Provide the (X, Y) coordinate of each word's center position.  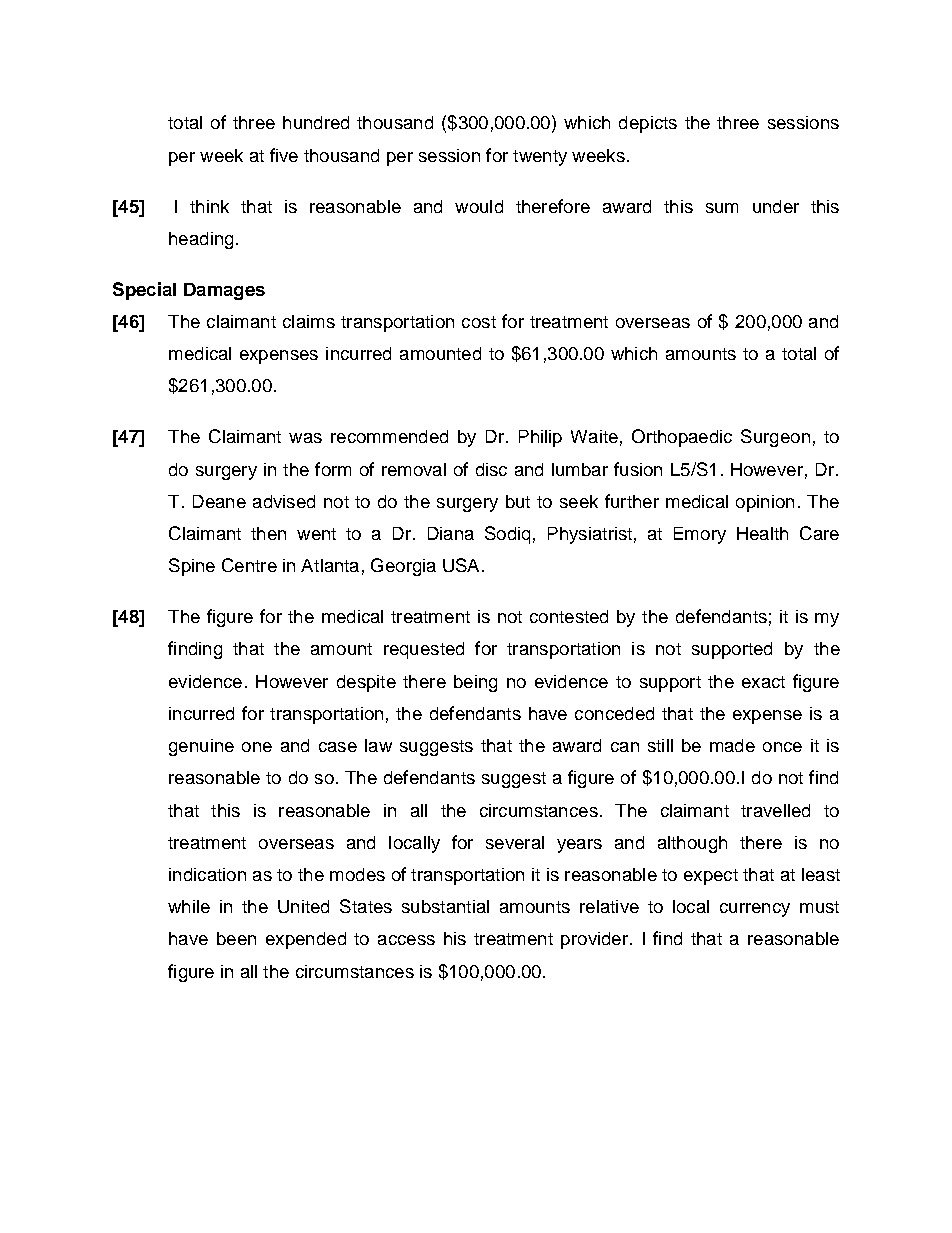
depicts (648, 124)
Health (762, 533)
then (268, 533)
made (732, 745)
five (284, 155)
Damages (224, 291)
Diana (451, 533)
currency (755, 910)
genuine (201, 747)
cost (479, 322)
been (236, 938)
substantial (445, 906)
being (475, 683)
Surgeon (775, 438)
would (479, 206)
